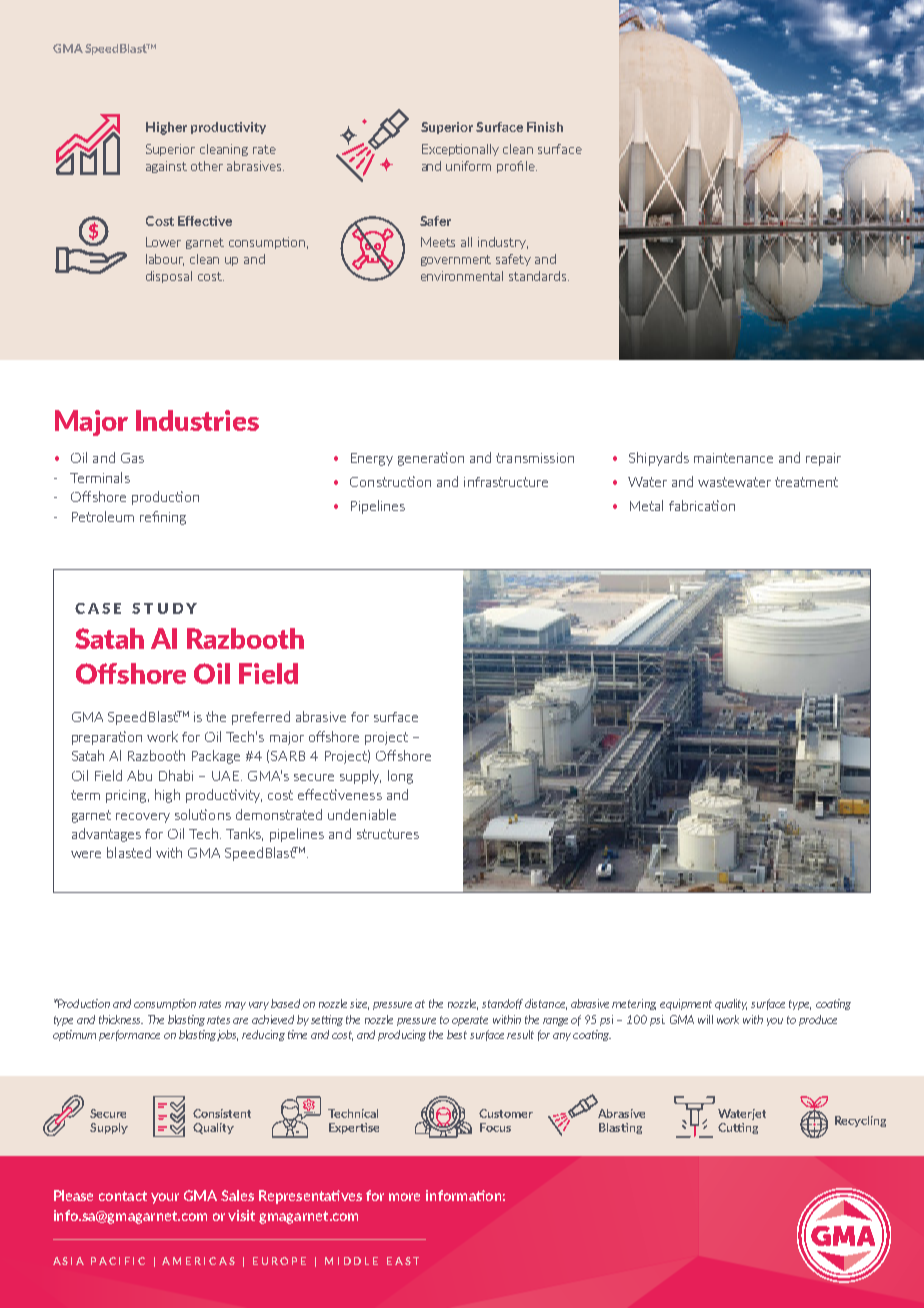 This screenshot has width=924, height=1308. Describe the element at coordinates (738, 1128) in the screenshot. I see `Cutting` at that location.
